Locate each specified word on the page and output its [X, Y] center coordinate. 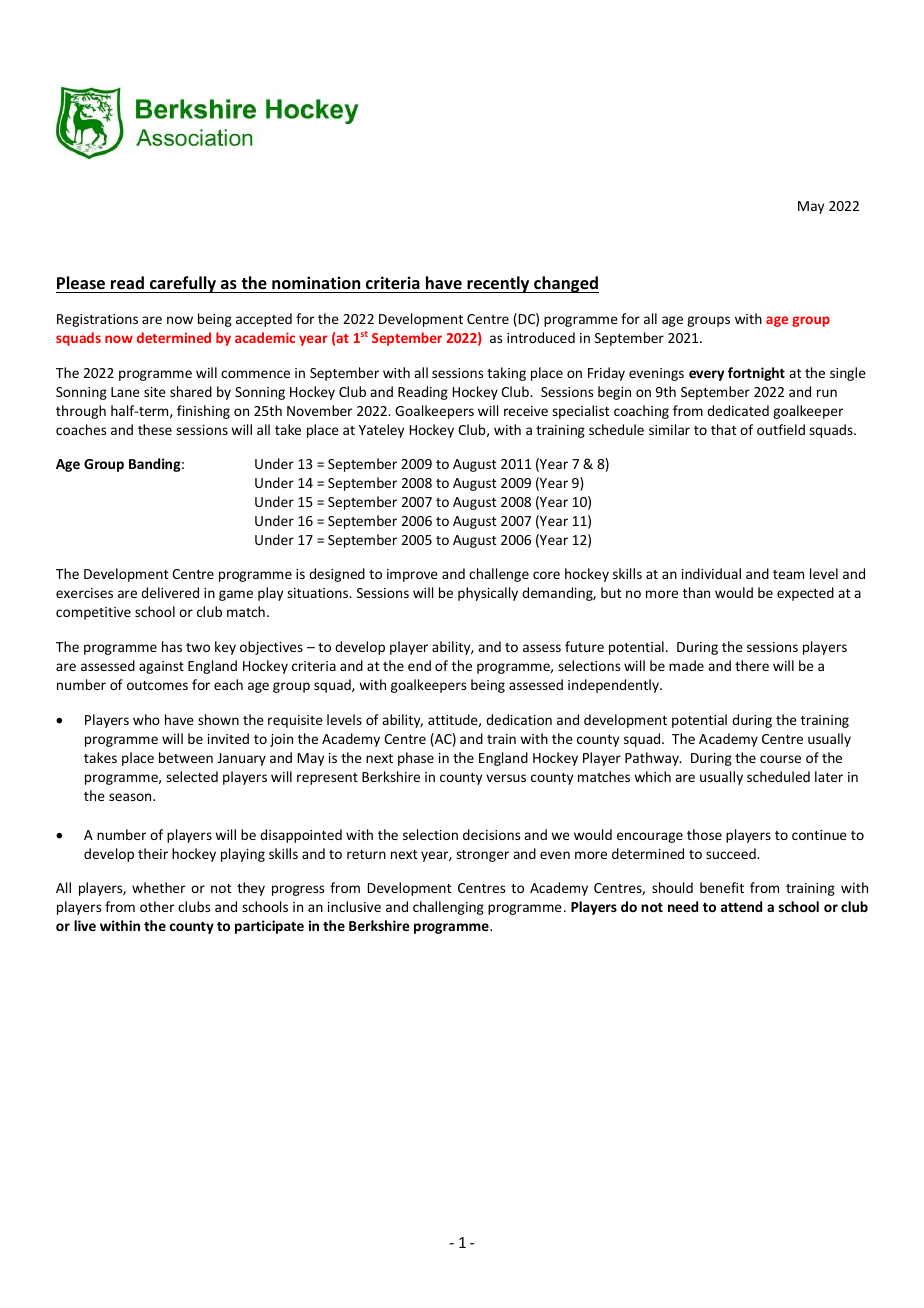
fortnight [756, 374]
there [752, 665]
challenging [448, 908]
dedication [519, 719]
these [155, 429]
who [146, 719]
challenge [499, 575]
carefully [183, 284]
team [788, 574]
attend [741, 906]
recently [498, 284]
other [157, 906]
